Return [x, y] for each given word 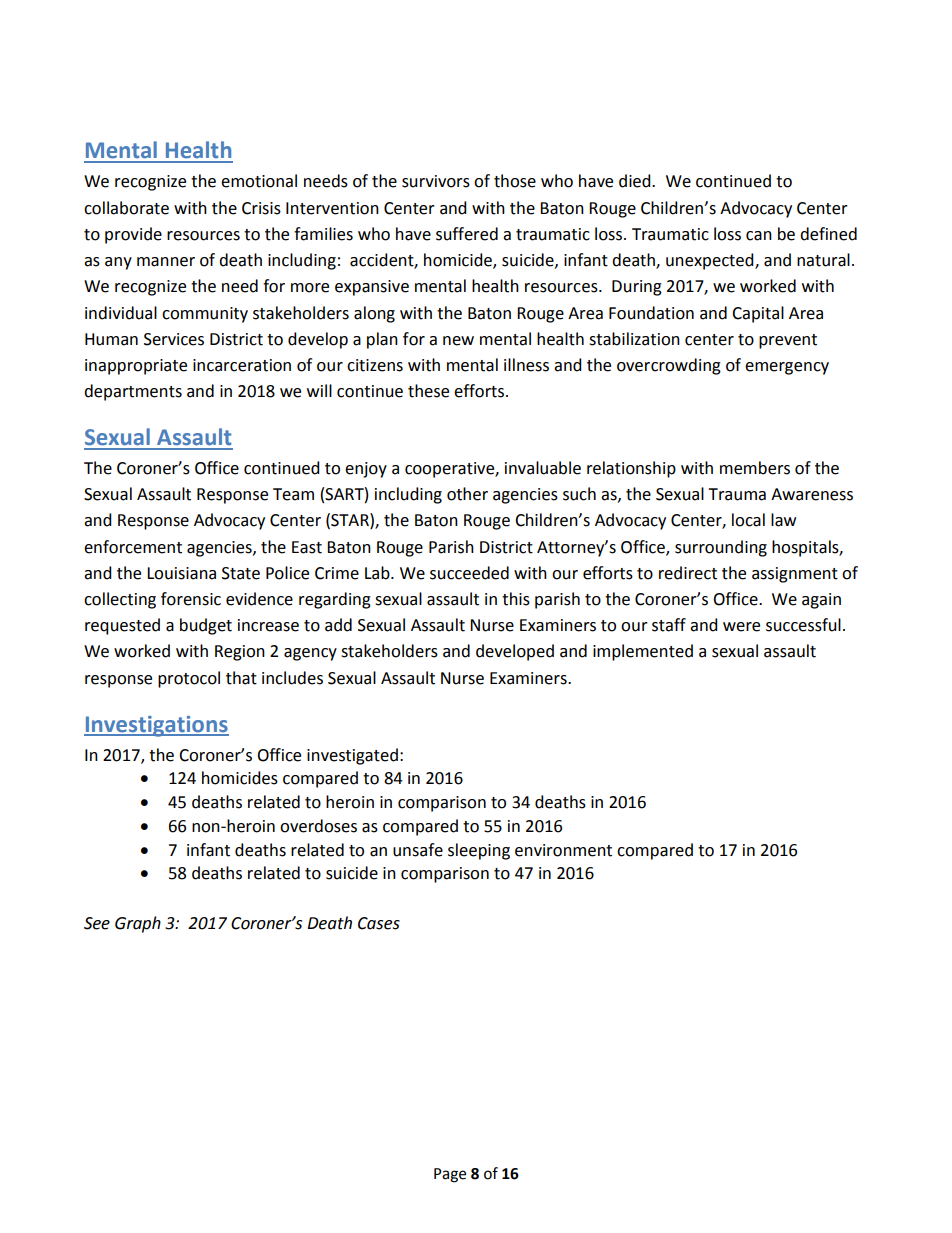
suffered [467, 234]
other [467, 494]
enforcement [133, 547]
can [759, 236]
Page [450, 1175]
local [748, 520]
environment [563, 850]
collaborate [126, 208]
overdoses [318, 826]
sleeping [479, 851]
